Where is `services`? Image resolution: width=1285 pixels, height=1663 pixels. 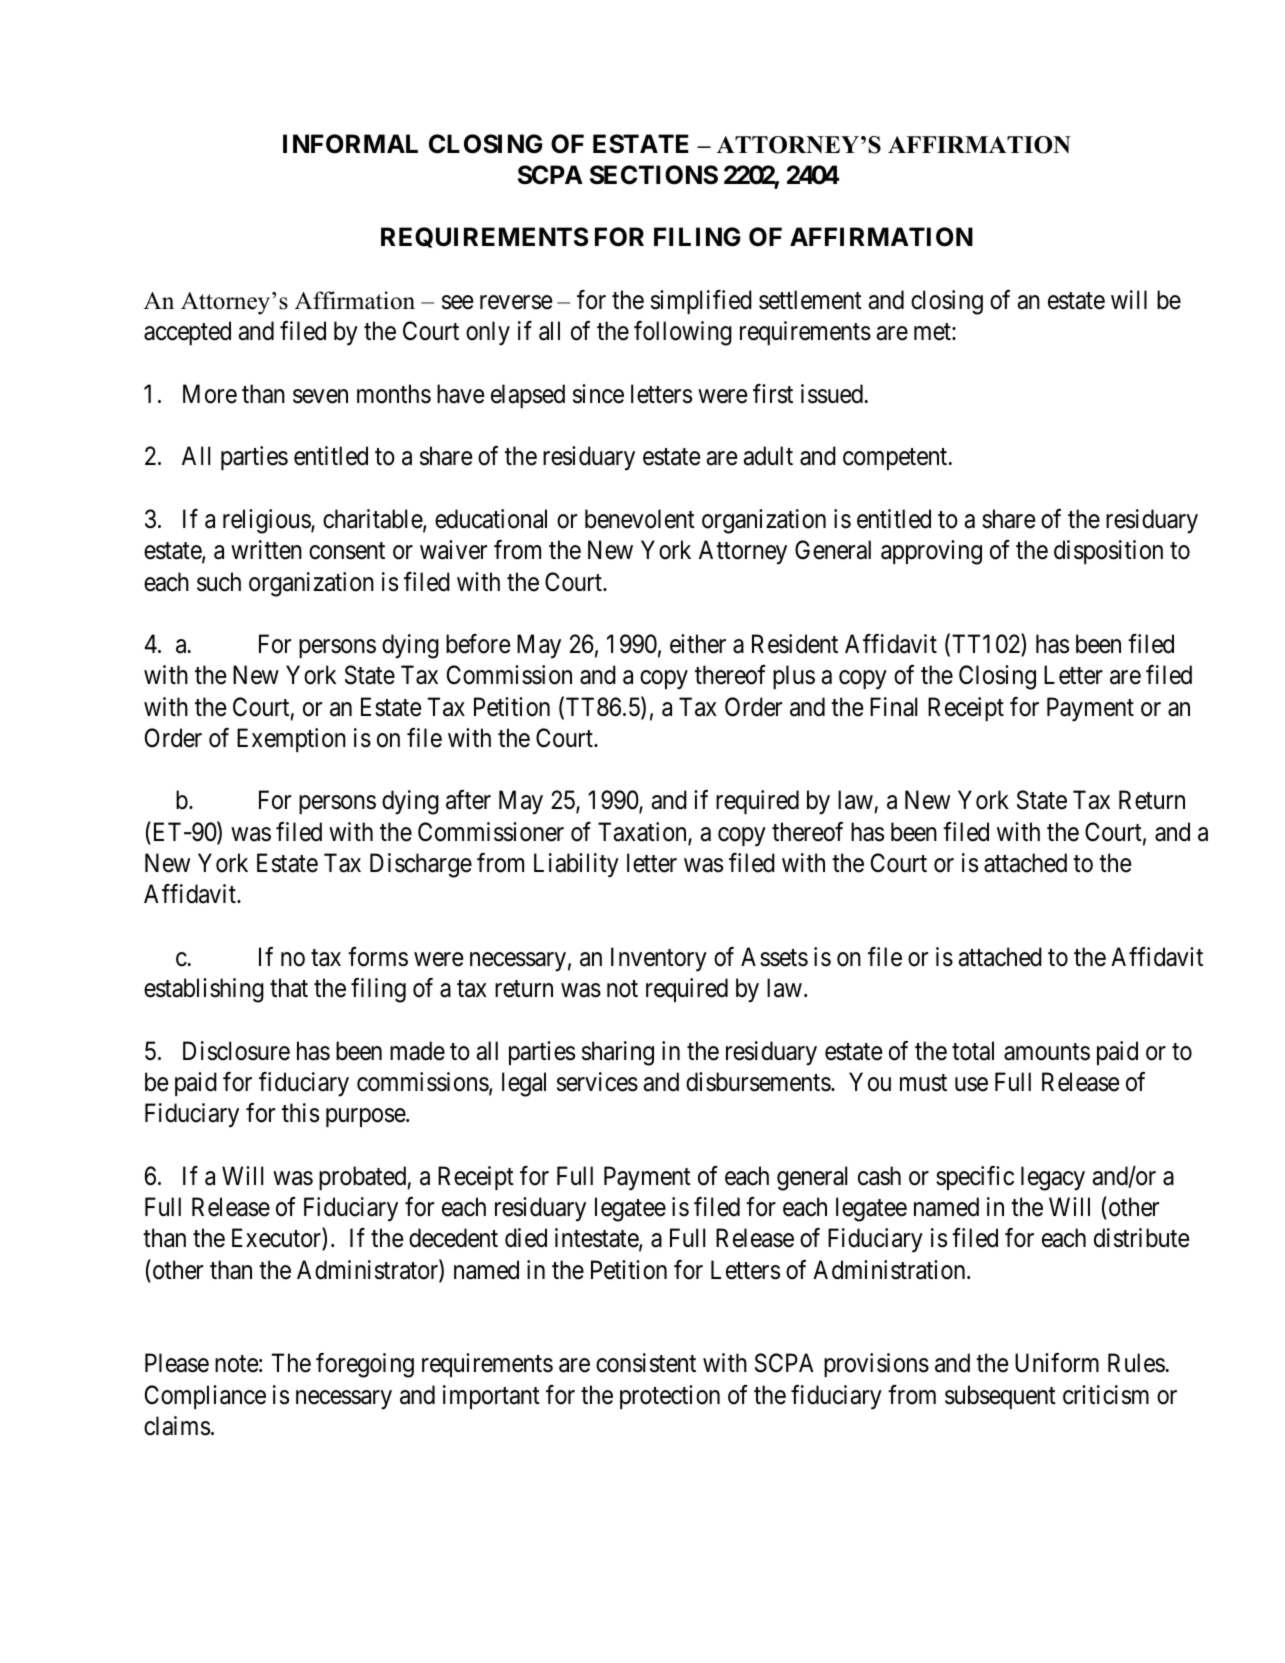 services is located at coordinates (597, 1082).
